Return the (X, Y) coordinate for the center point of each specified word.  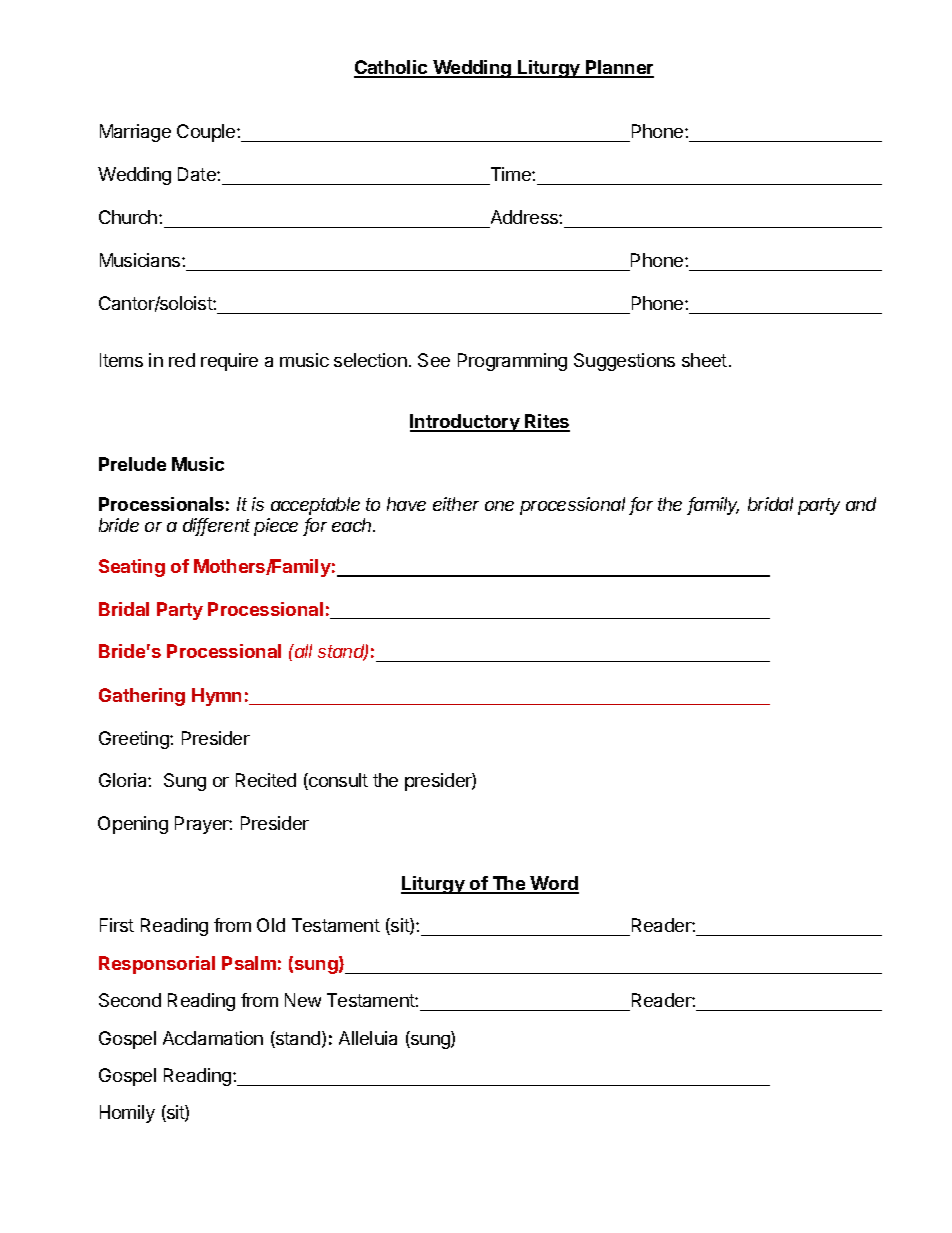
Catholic (392, 68)
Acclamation (213, 1038)
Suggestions (624, 362)
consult (337, 781)
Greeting (135, 740)
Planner (619, 68)
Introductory (466, 423)
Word (554, 884)
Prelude (132, 464)
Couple (207, 133)
